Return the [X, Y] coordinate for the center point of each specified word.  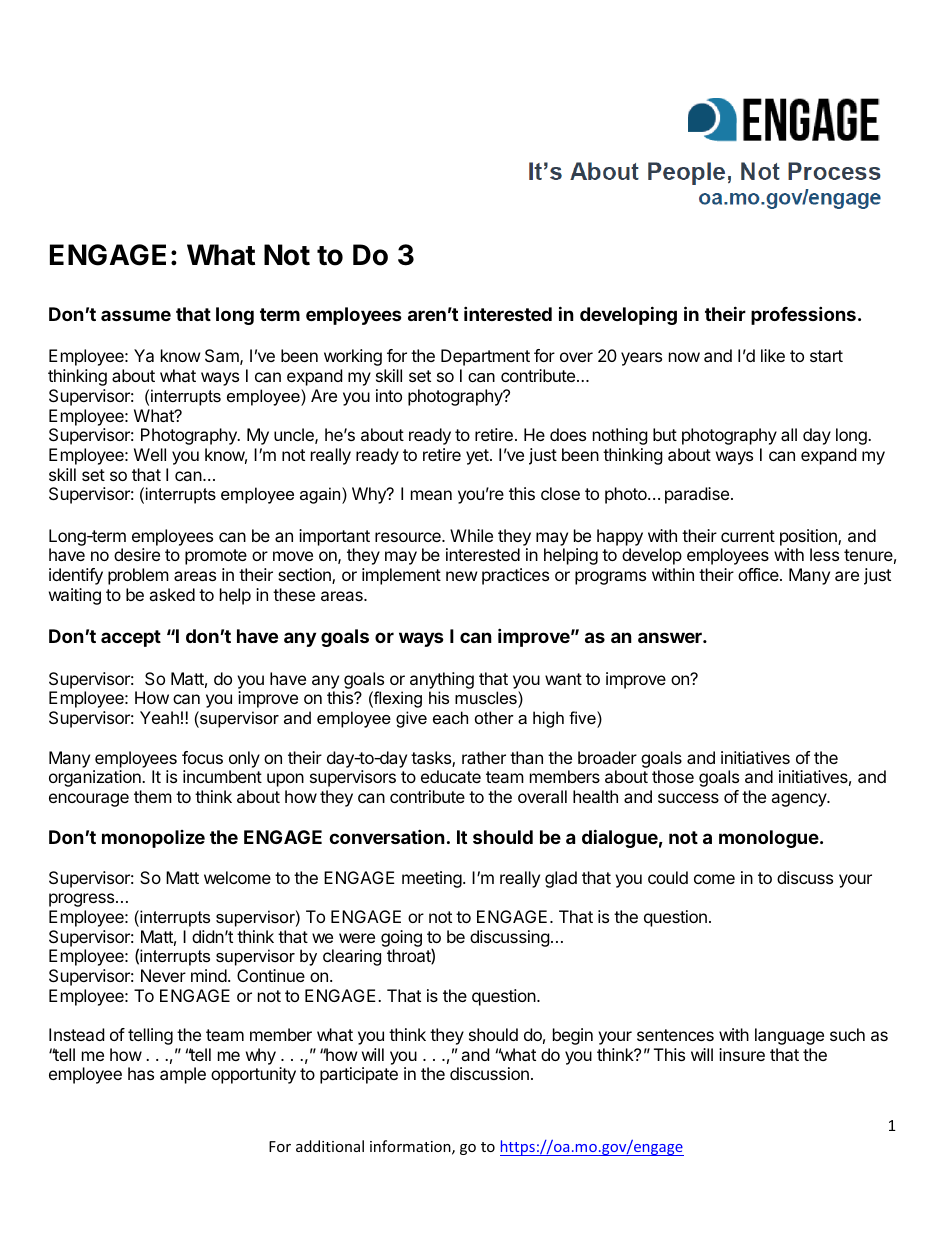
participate [359, 1075]
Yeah [159, 717]
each [450, 717]
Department [485, 357]
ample [183, 1075]
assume [136, 315]
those [673, 776]
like [773, 355]
